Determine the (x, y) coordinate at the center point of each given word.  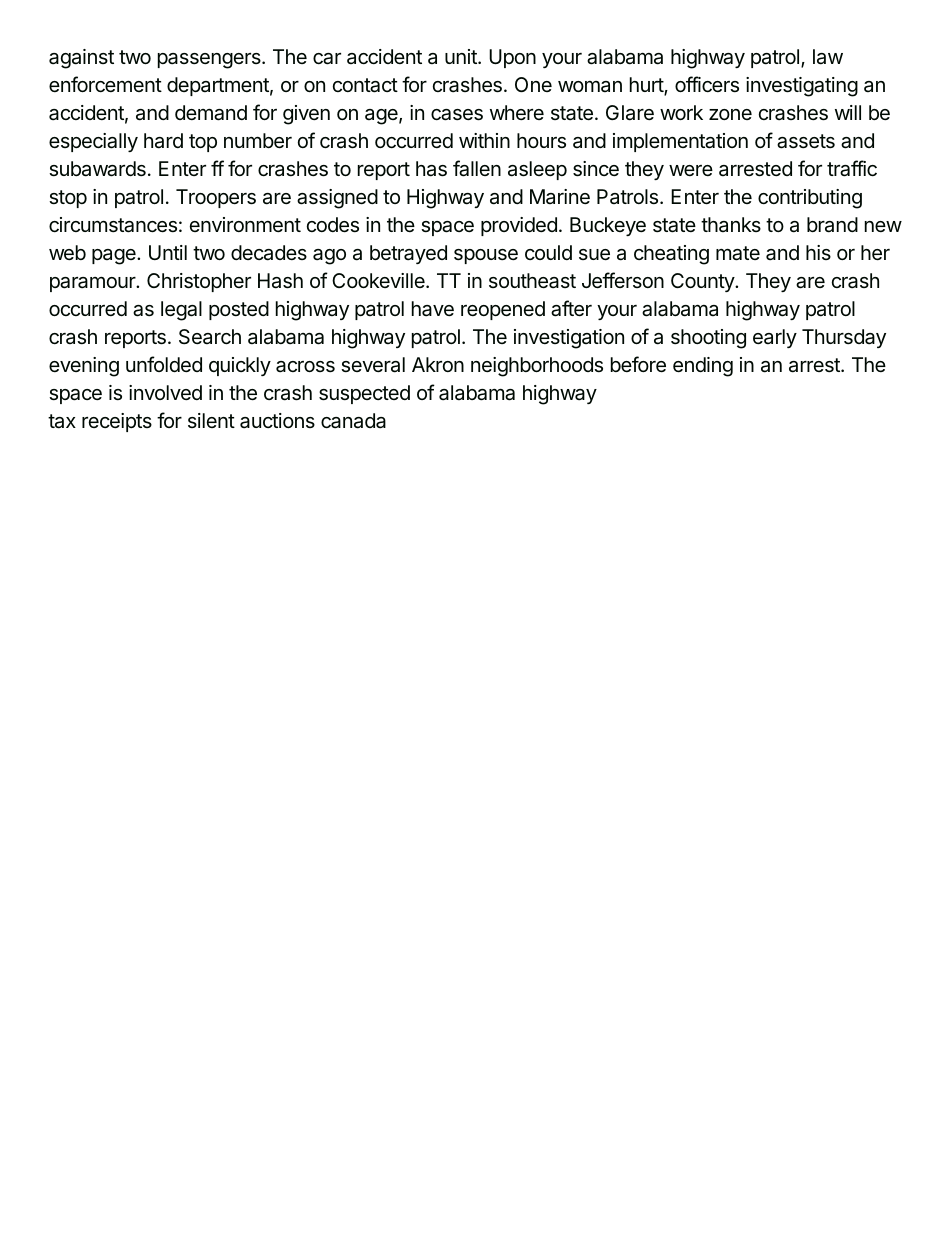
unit (462, 56)
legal (181, 311)
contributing (810, 199)
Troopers (216, 198)
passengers (210, 61)
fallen (477, 168)
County (703, 282)
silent (211, 420)
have (433, 309)
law (828, 57)
